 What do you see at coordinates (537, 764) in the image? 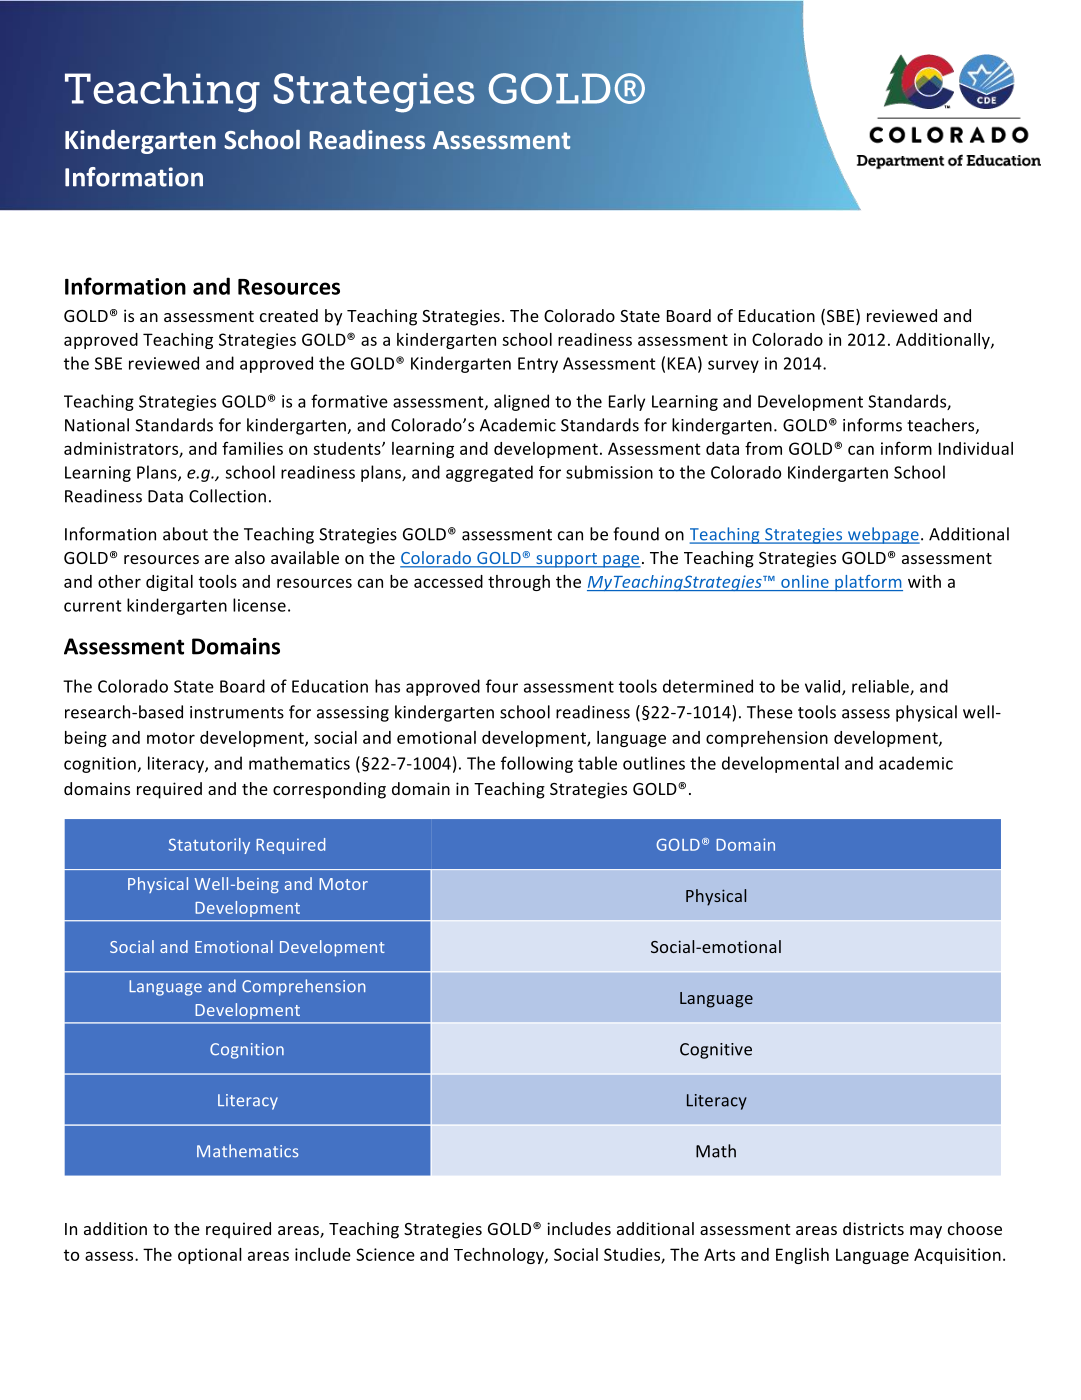
I see `following` at bounding box center [537, 764].
